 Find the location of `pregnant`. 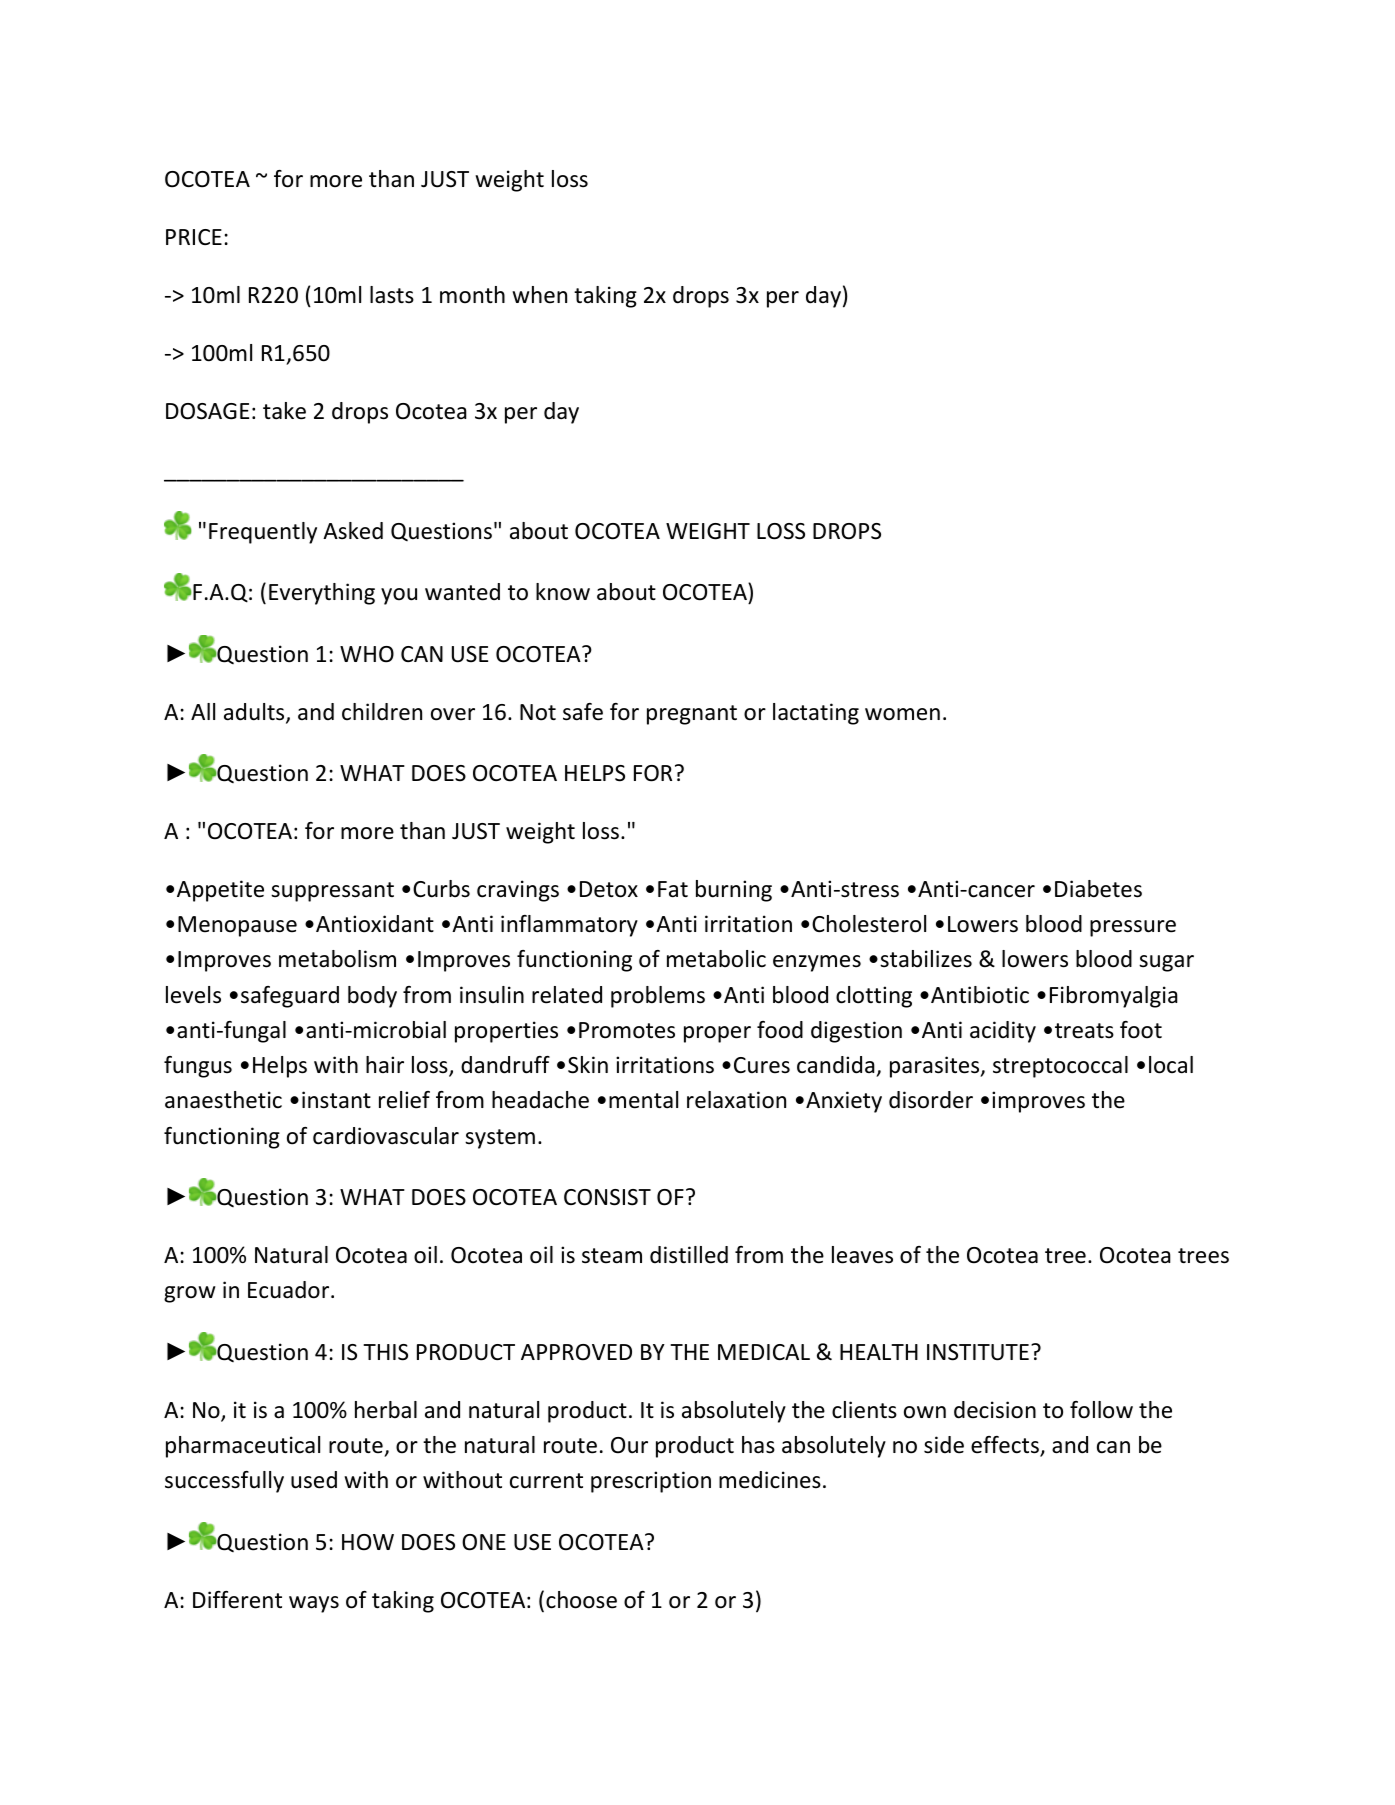

pregnant is located at coordinates (692, 715).
